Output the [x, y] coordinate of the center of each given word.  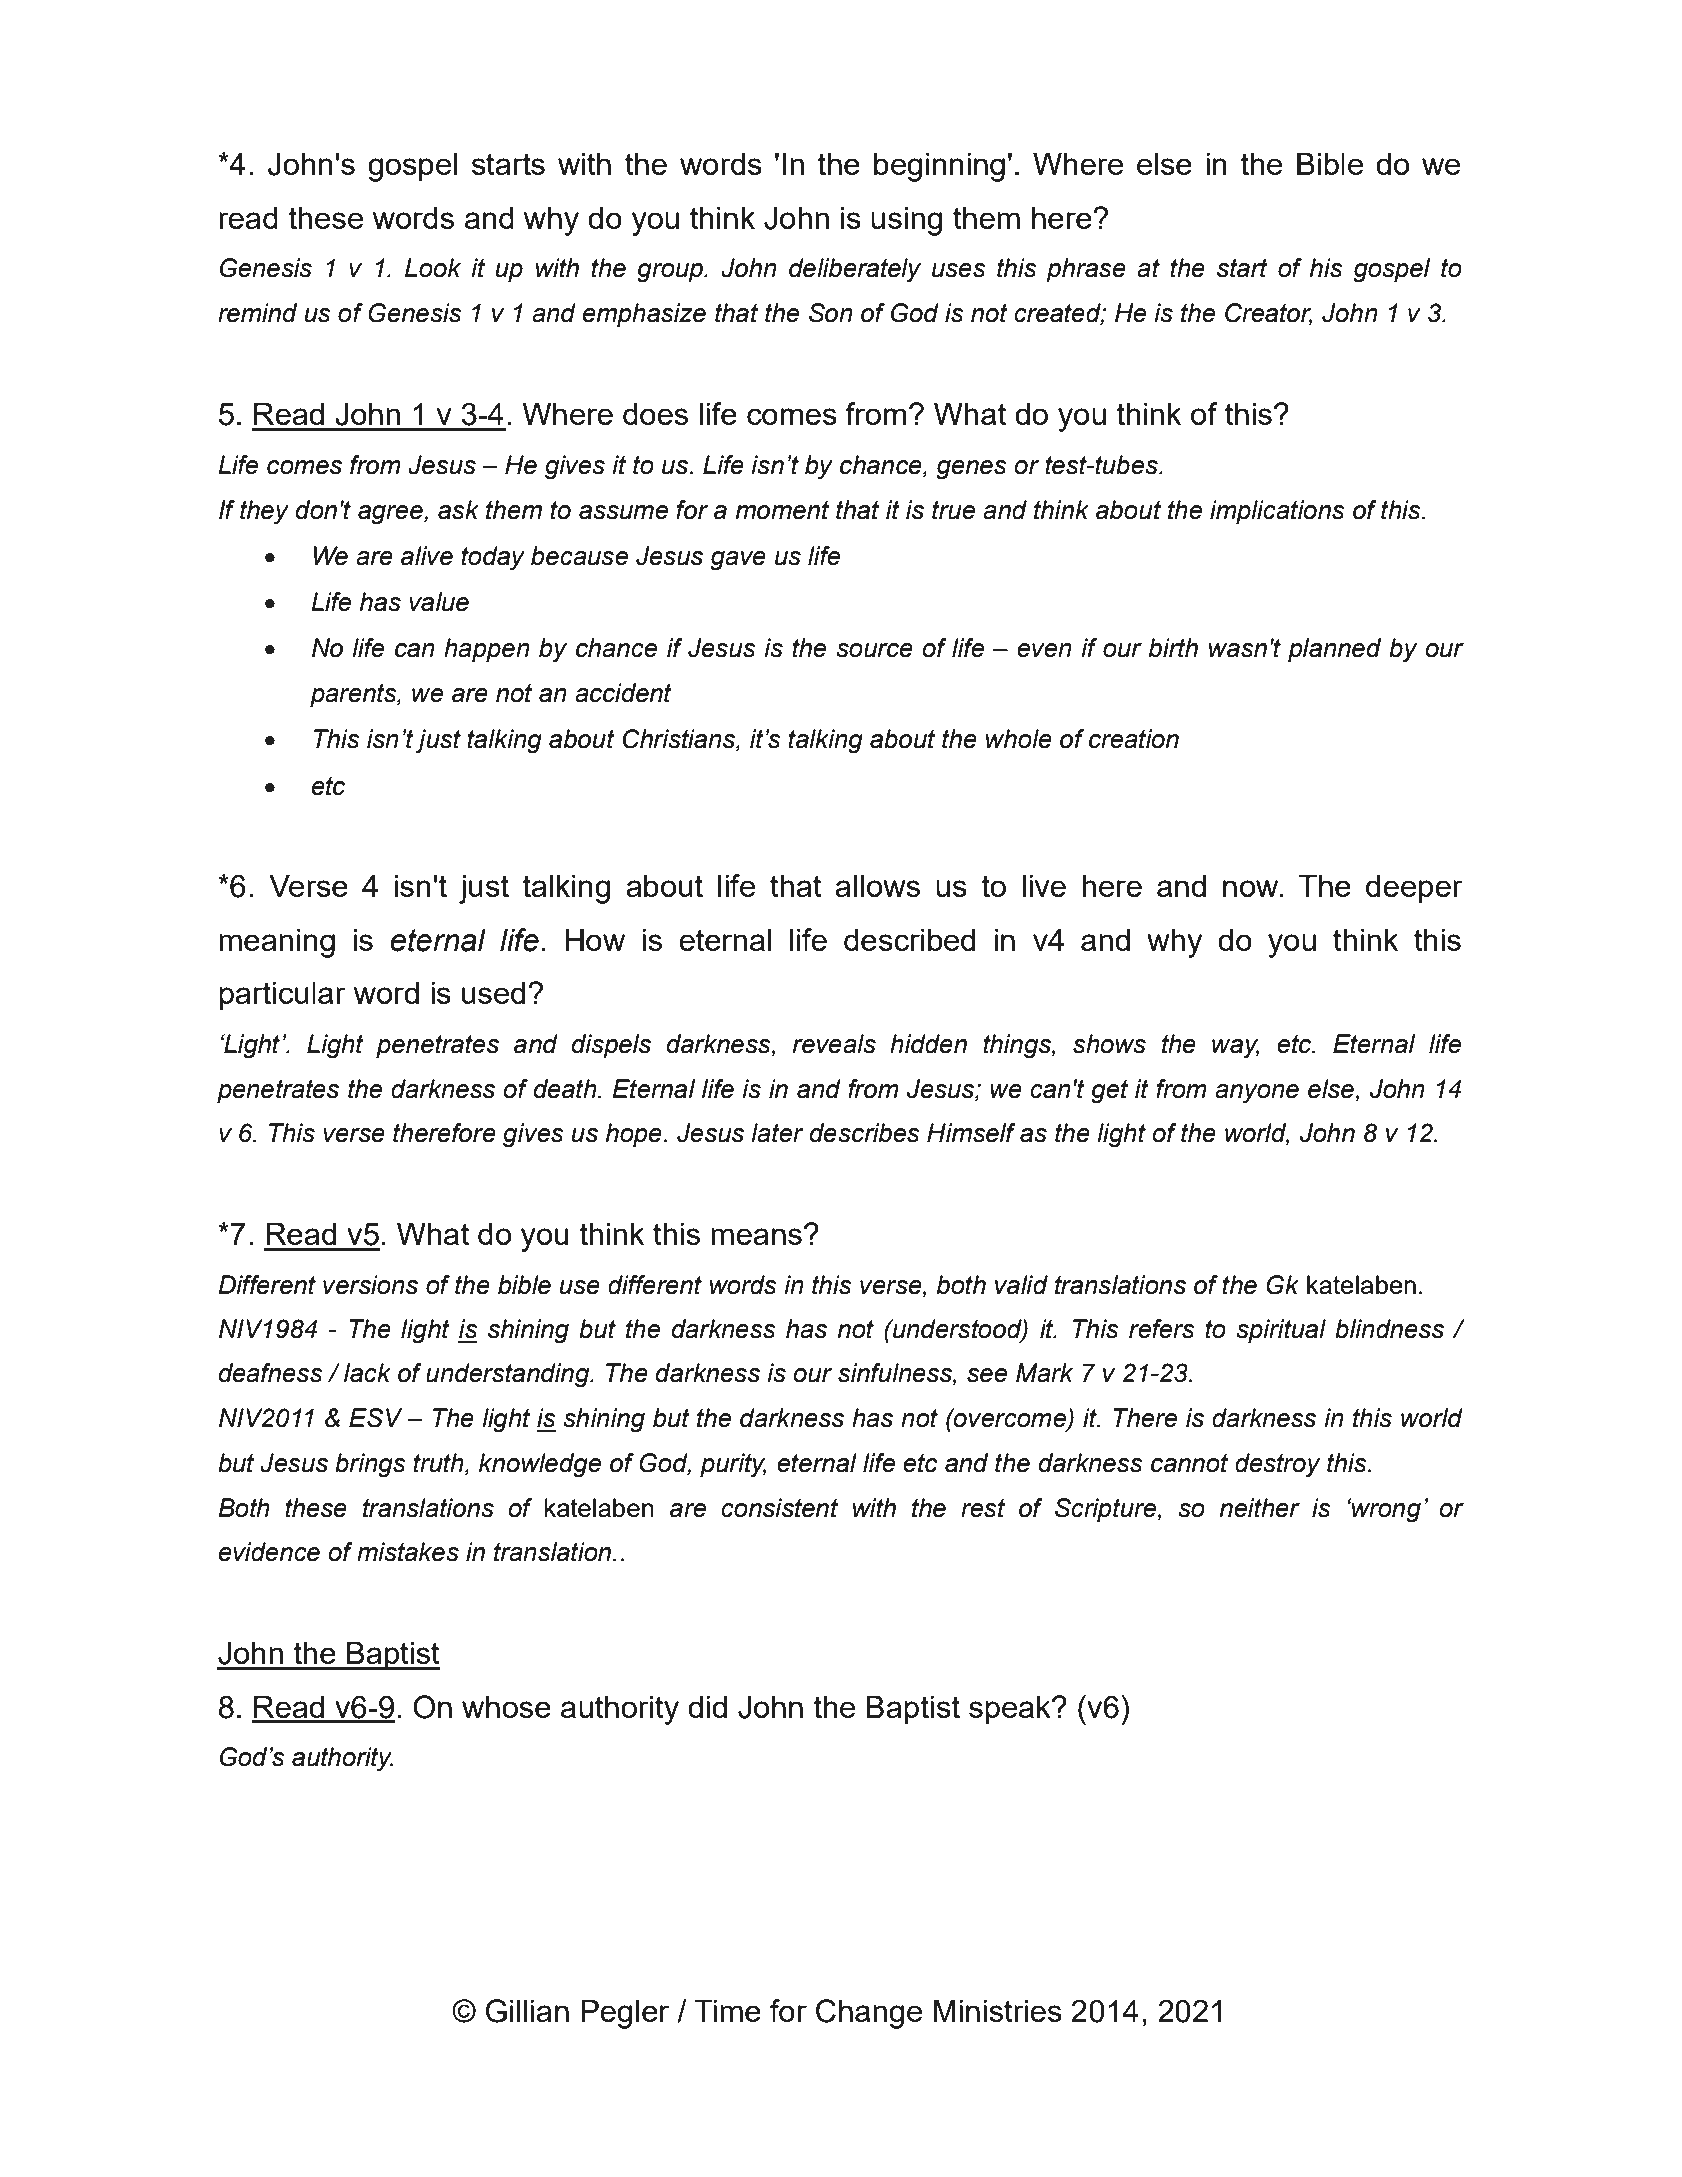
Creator [1268, 314]
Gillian [527, 2011]
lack [367, 1373]
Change [869, 2014]
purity [733, 1465]
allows [877, 885]
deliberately [855, 270]
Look [433, 268]
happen [487, 650]
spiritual [1281, 1331]
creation [1134, 739]
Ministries [998, 2010]
